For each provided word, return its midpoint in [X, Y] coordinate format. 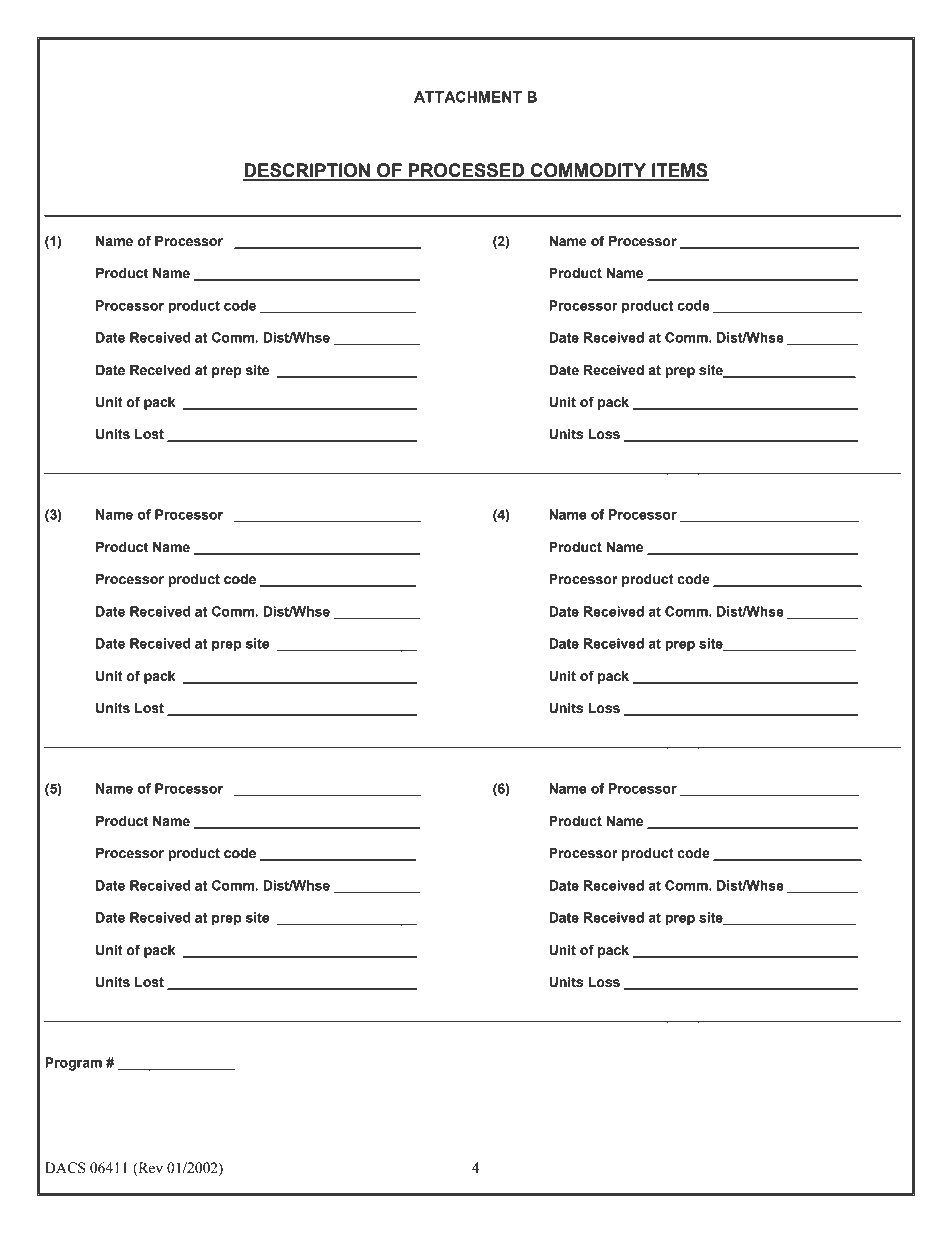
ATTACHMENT [468, 97]
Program [73, 1064]
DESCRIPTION [307, 171]
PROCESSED [466, 171]
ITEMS [679, 171]
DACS [65, 1168]
